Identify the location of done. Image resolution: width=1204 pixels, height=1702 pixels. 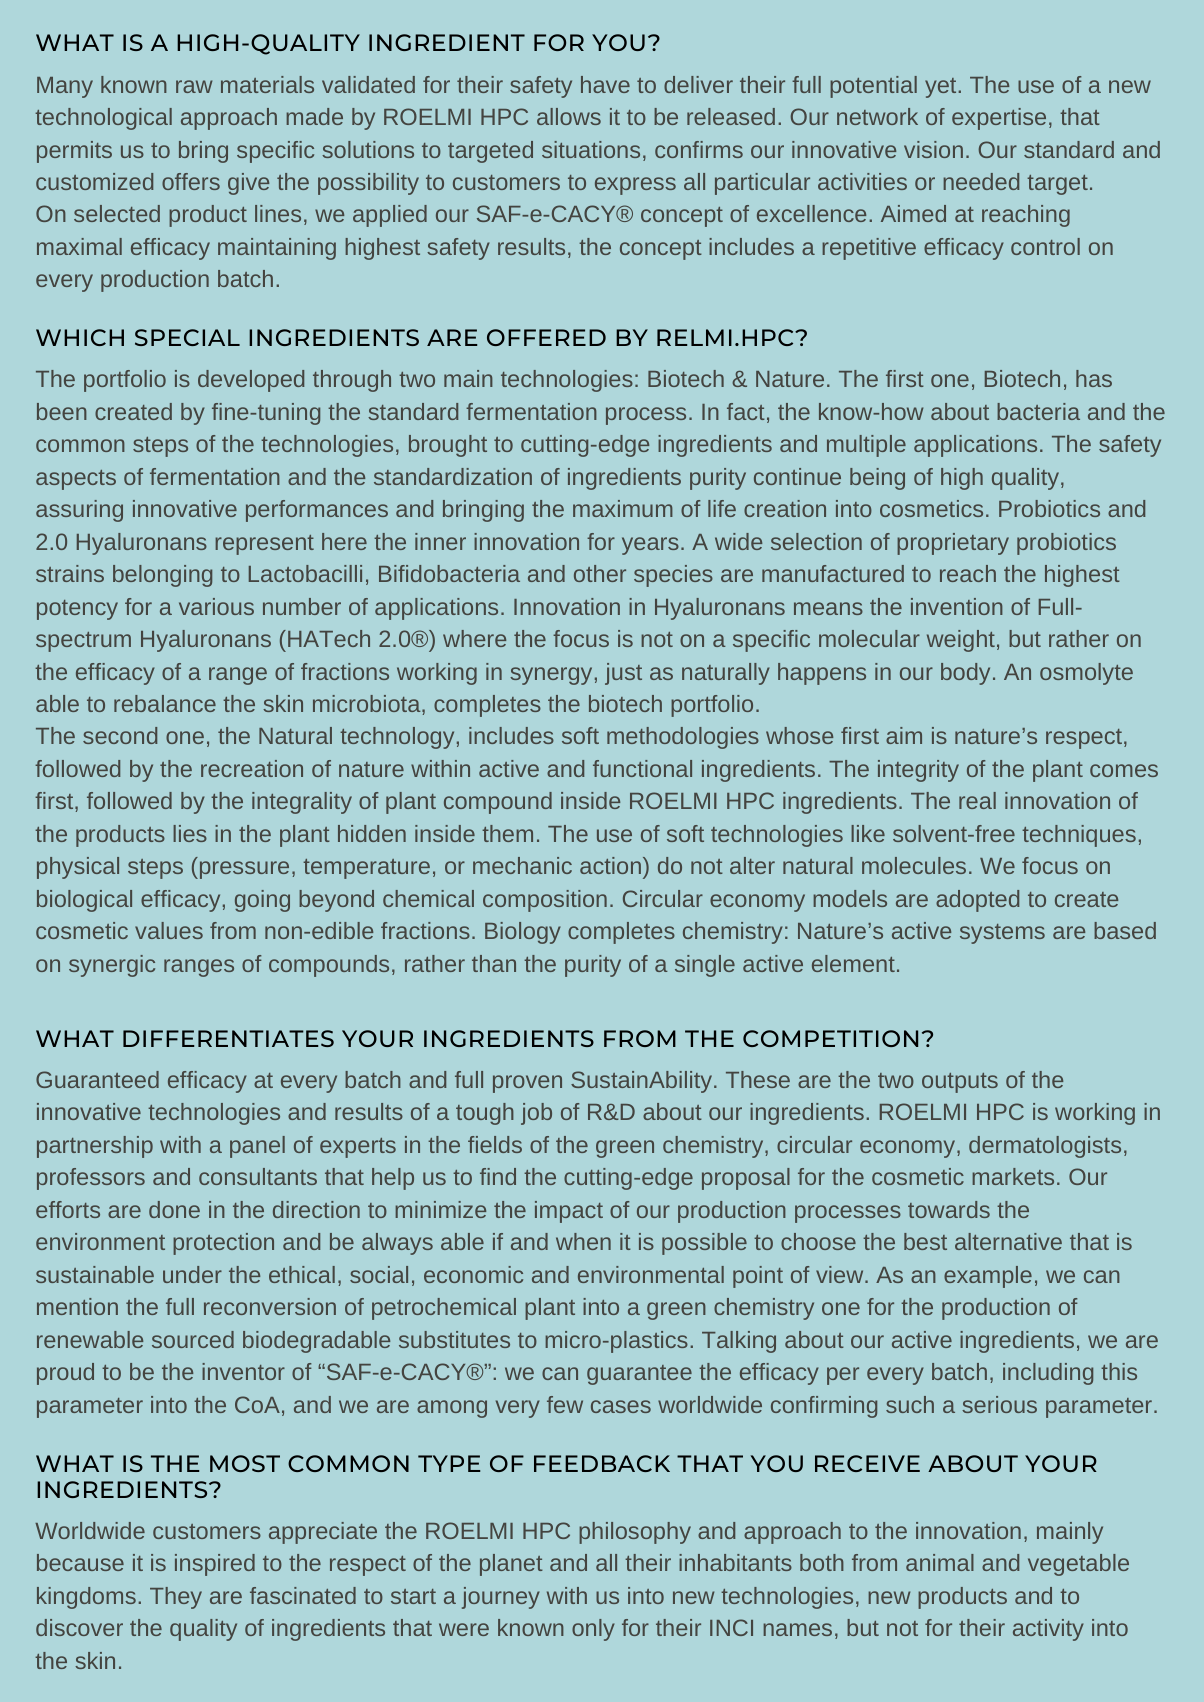
(174, 1209).
